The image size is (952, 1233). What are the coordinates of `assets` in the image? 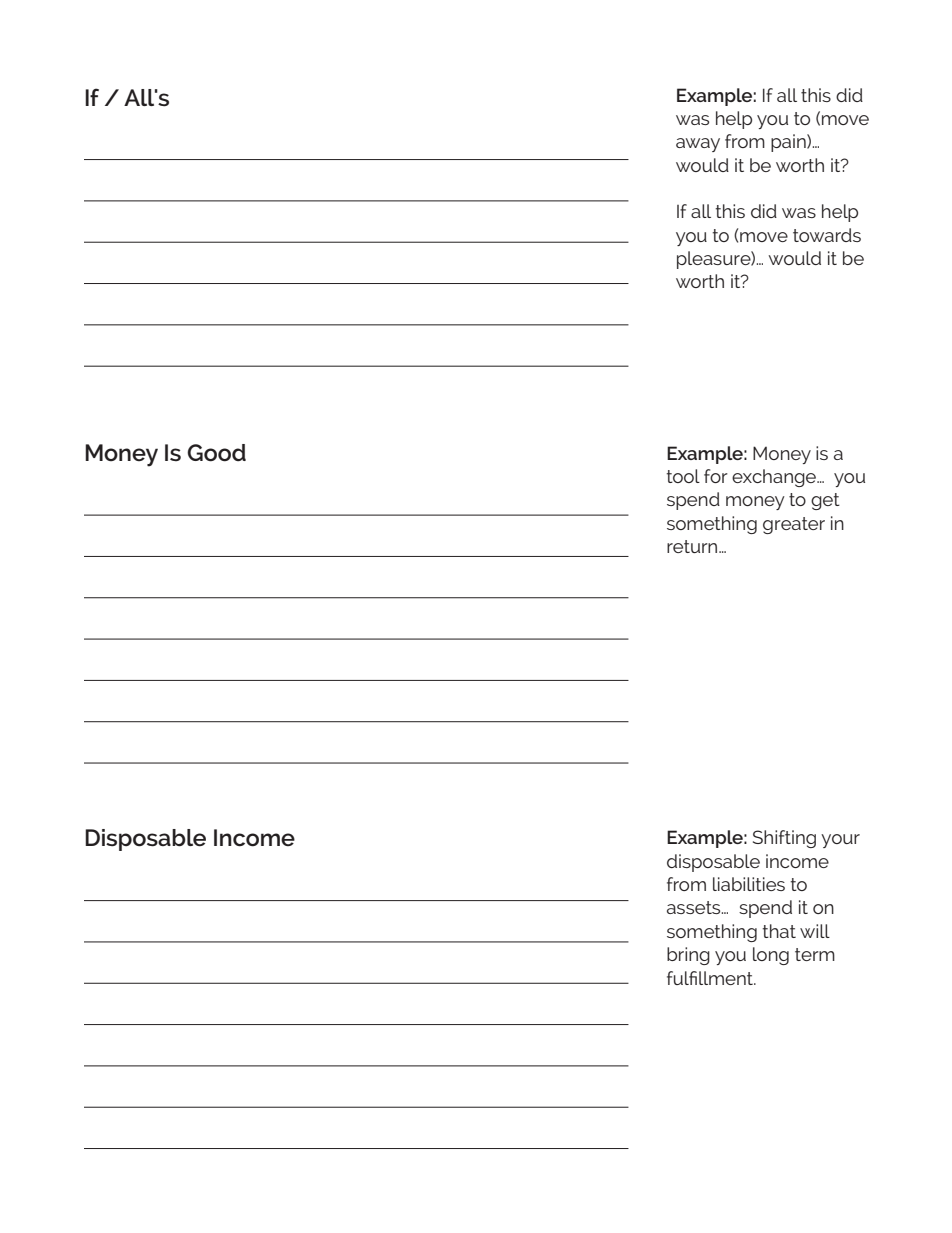 It's located at (695, 907).
